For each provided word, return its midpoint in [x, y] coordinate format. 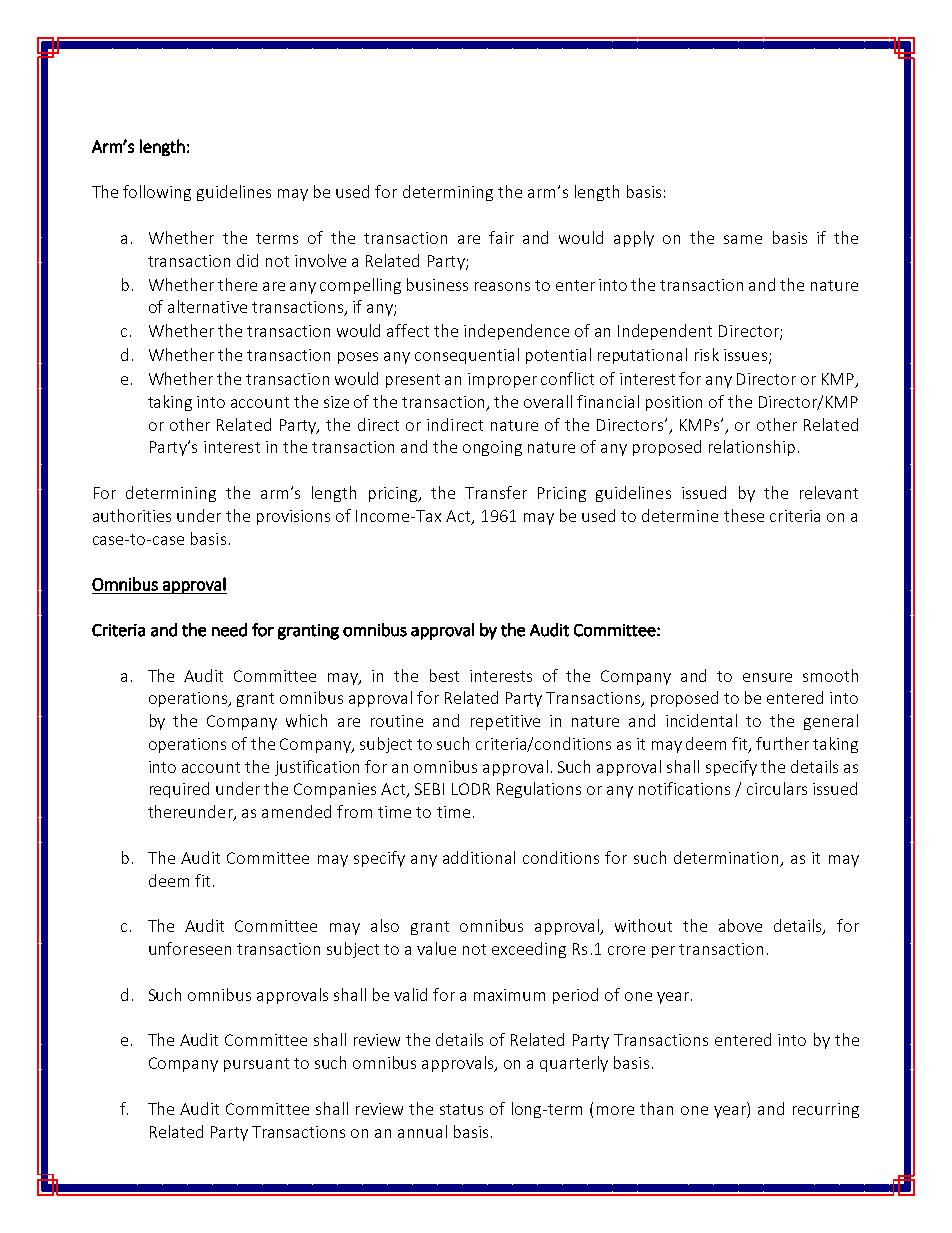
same [743, 239]
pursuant [256, 1065]
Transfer [496, 492]
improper [502, 380]
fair [501, 237]
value [436, 948]
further [782, 743]
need [229, 630]
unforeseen [190, 948]
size [336, 402]
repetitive [505, 722]
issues [745, 355]
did [247, 260]
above [740, 925]
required [179, 790]
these [744, 515]
